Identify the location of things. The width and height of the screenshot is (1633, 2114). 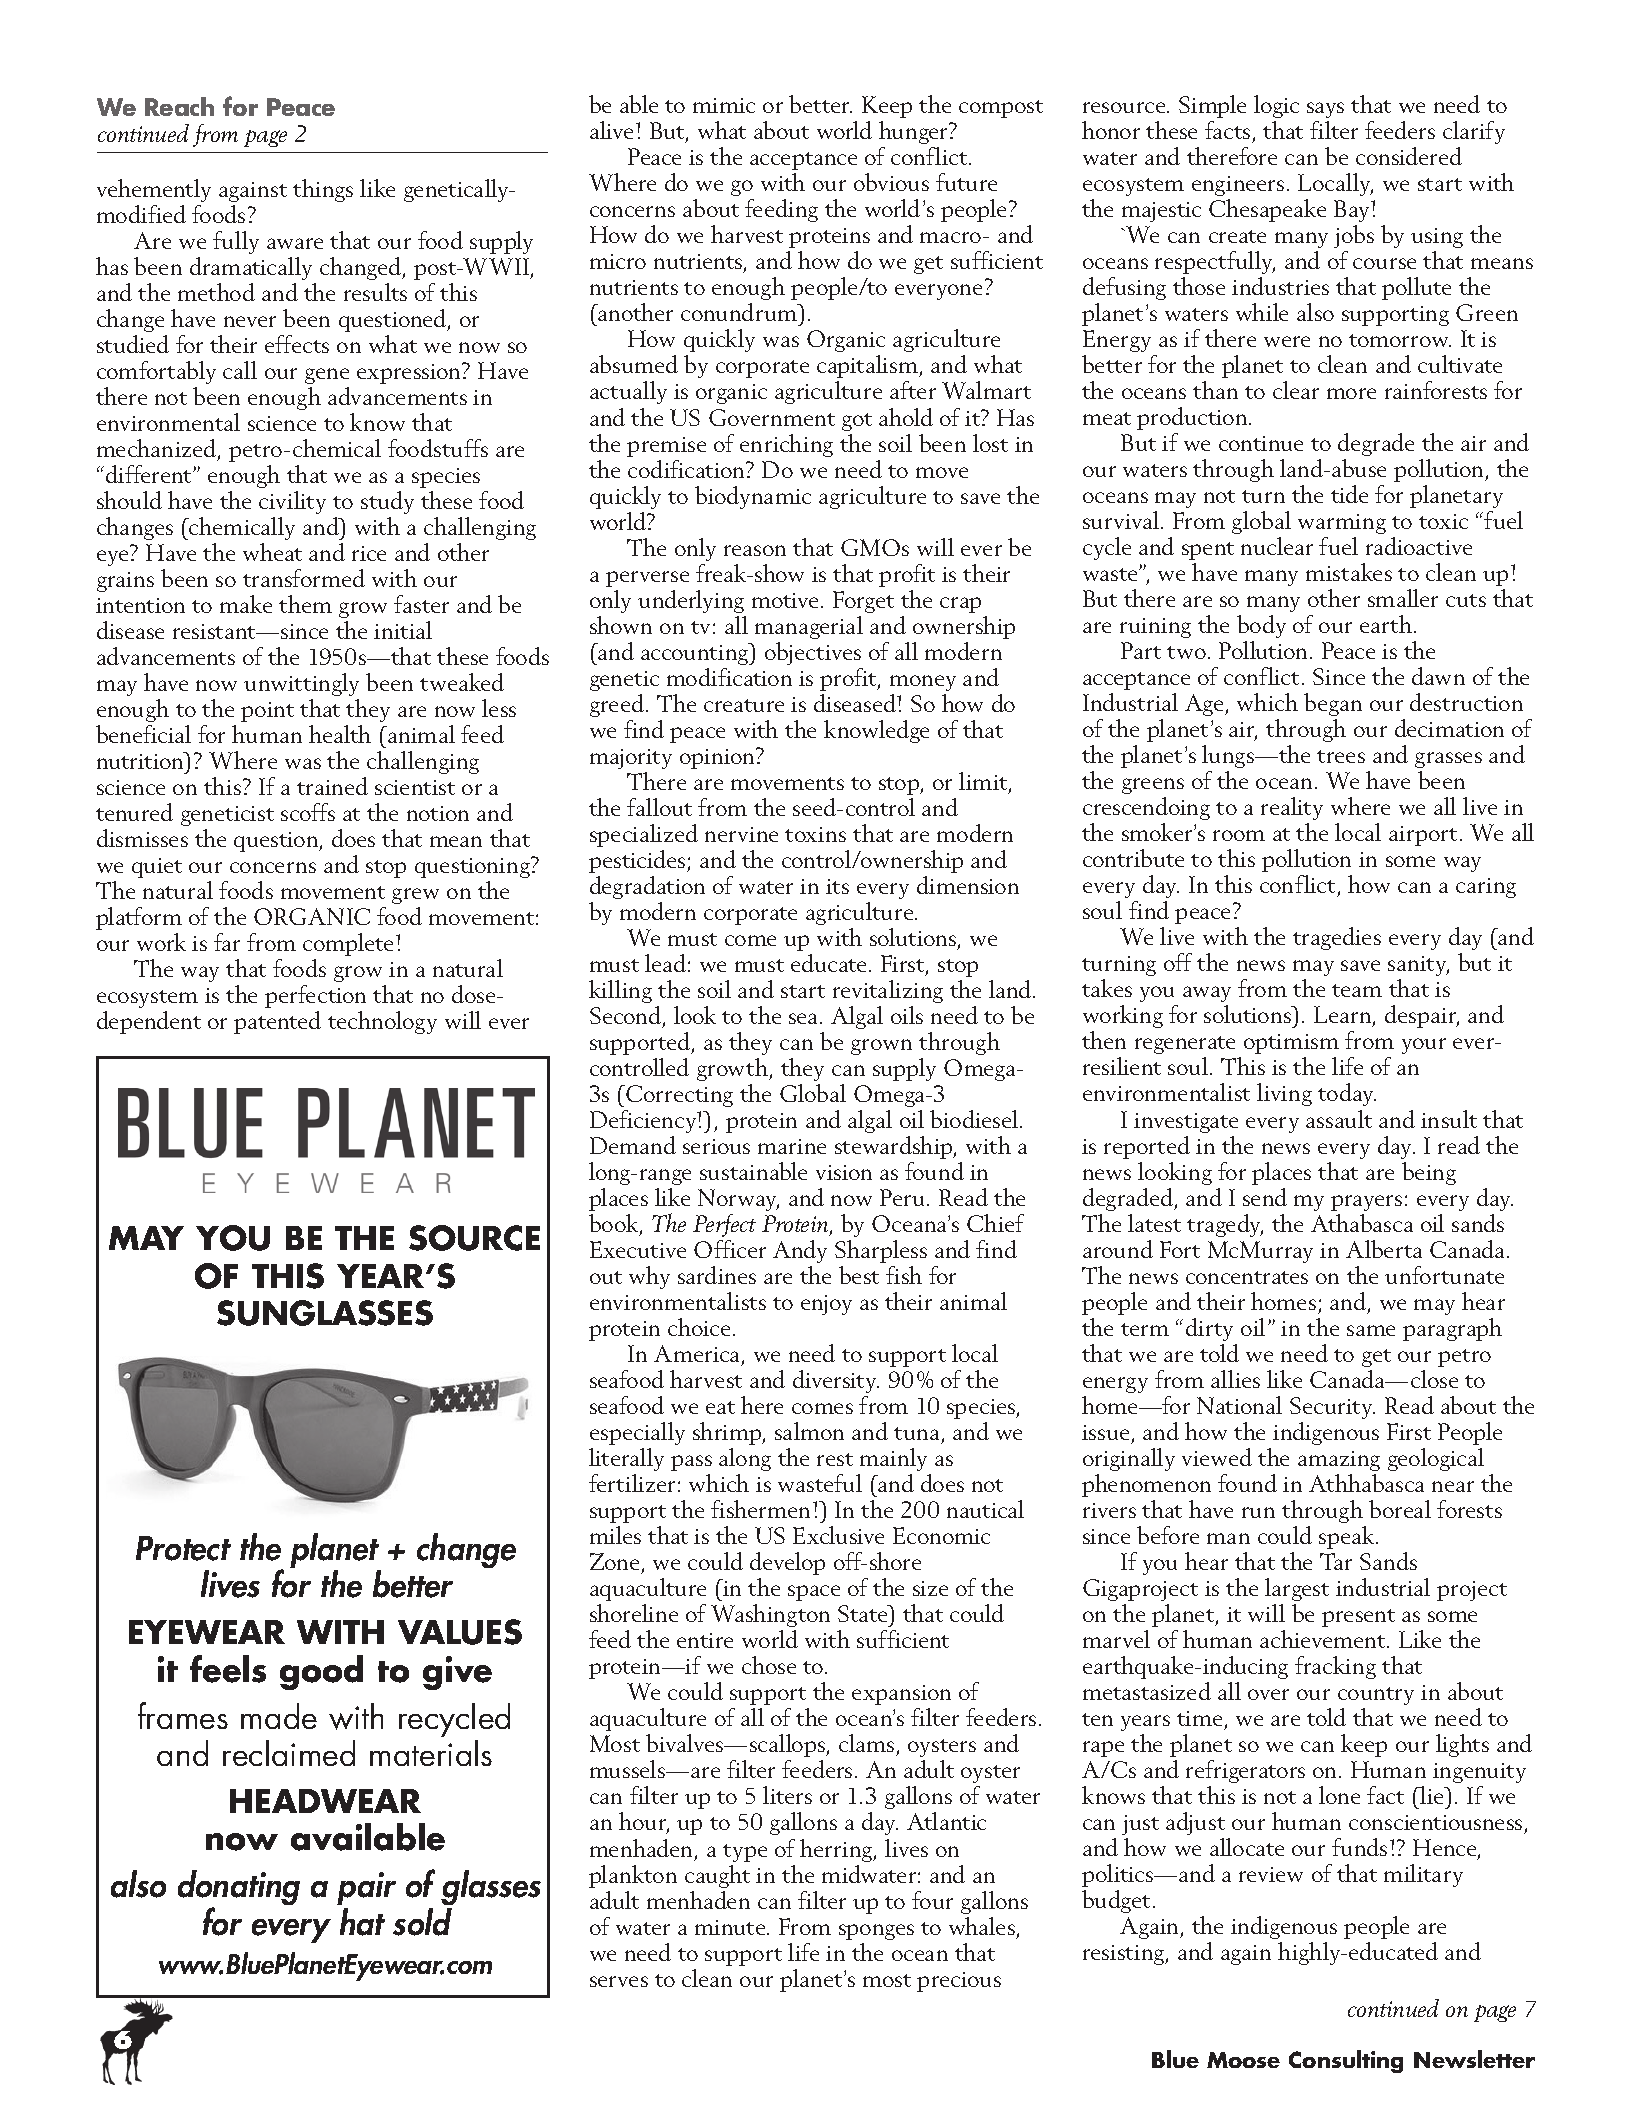
(323, 190).
